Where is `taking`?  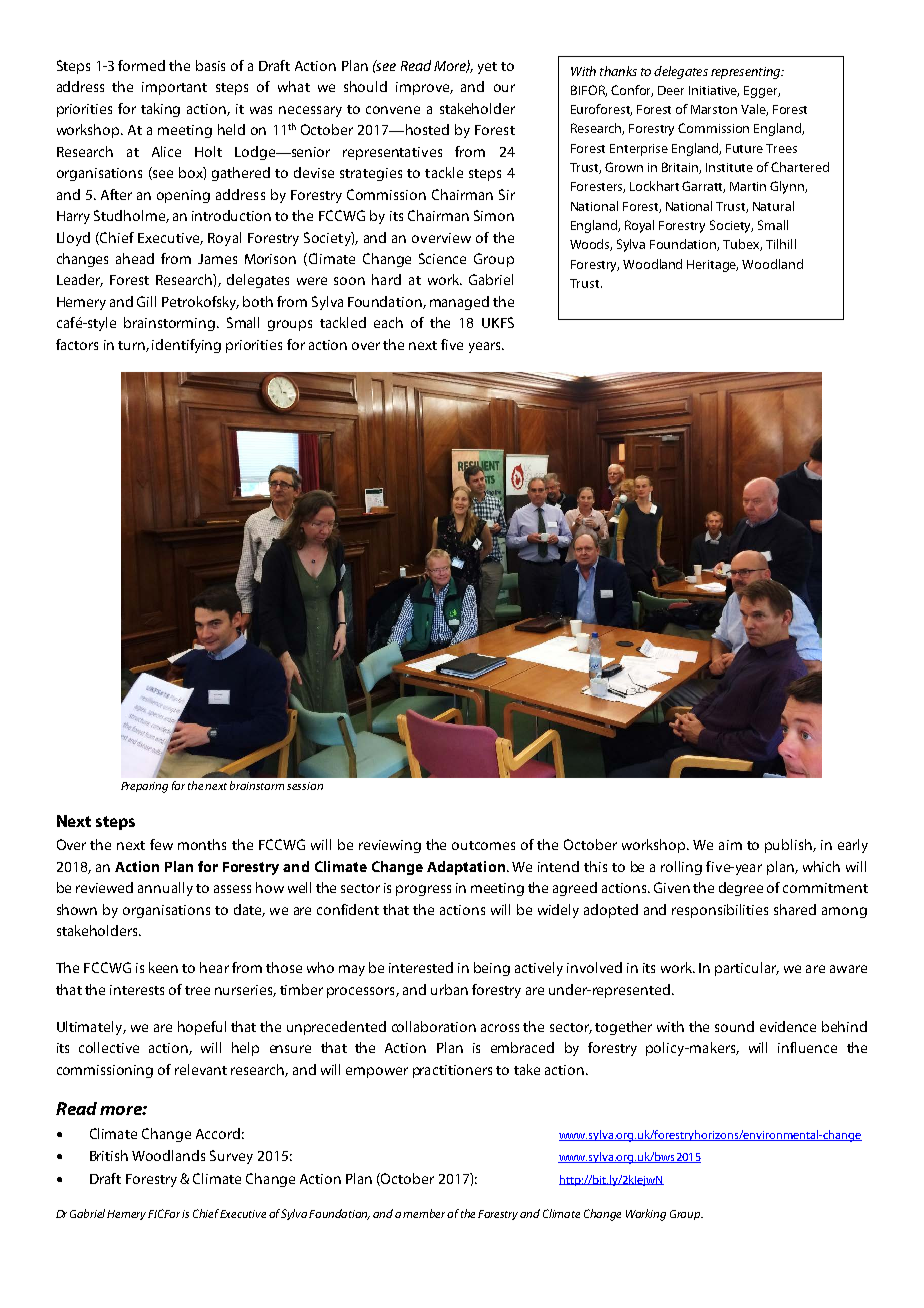
taking is located at coordinates (160, 110).
